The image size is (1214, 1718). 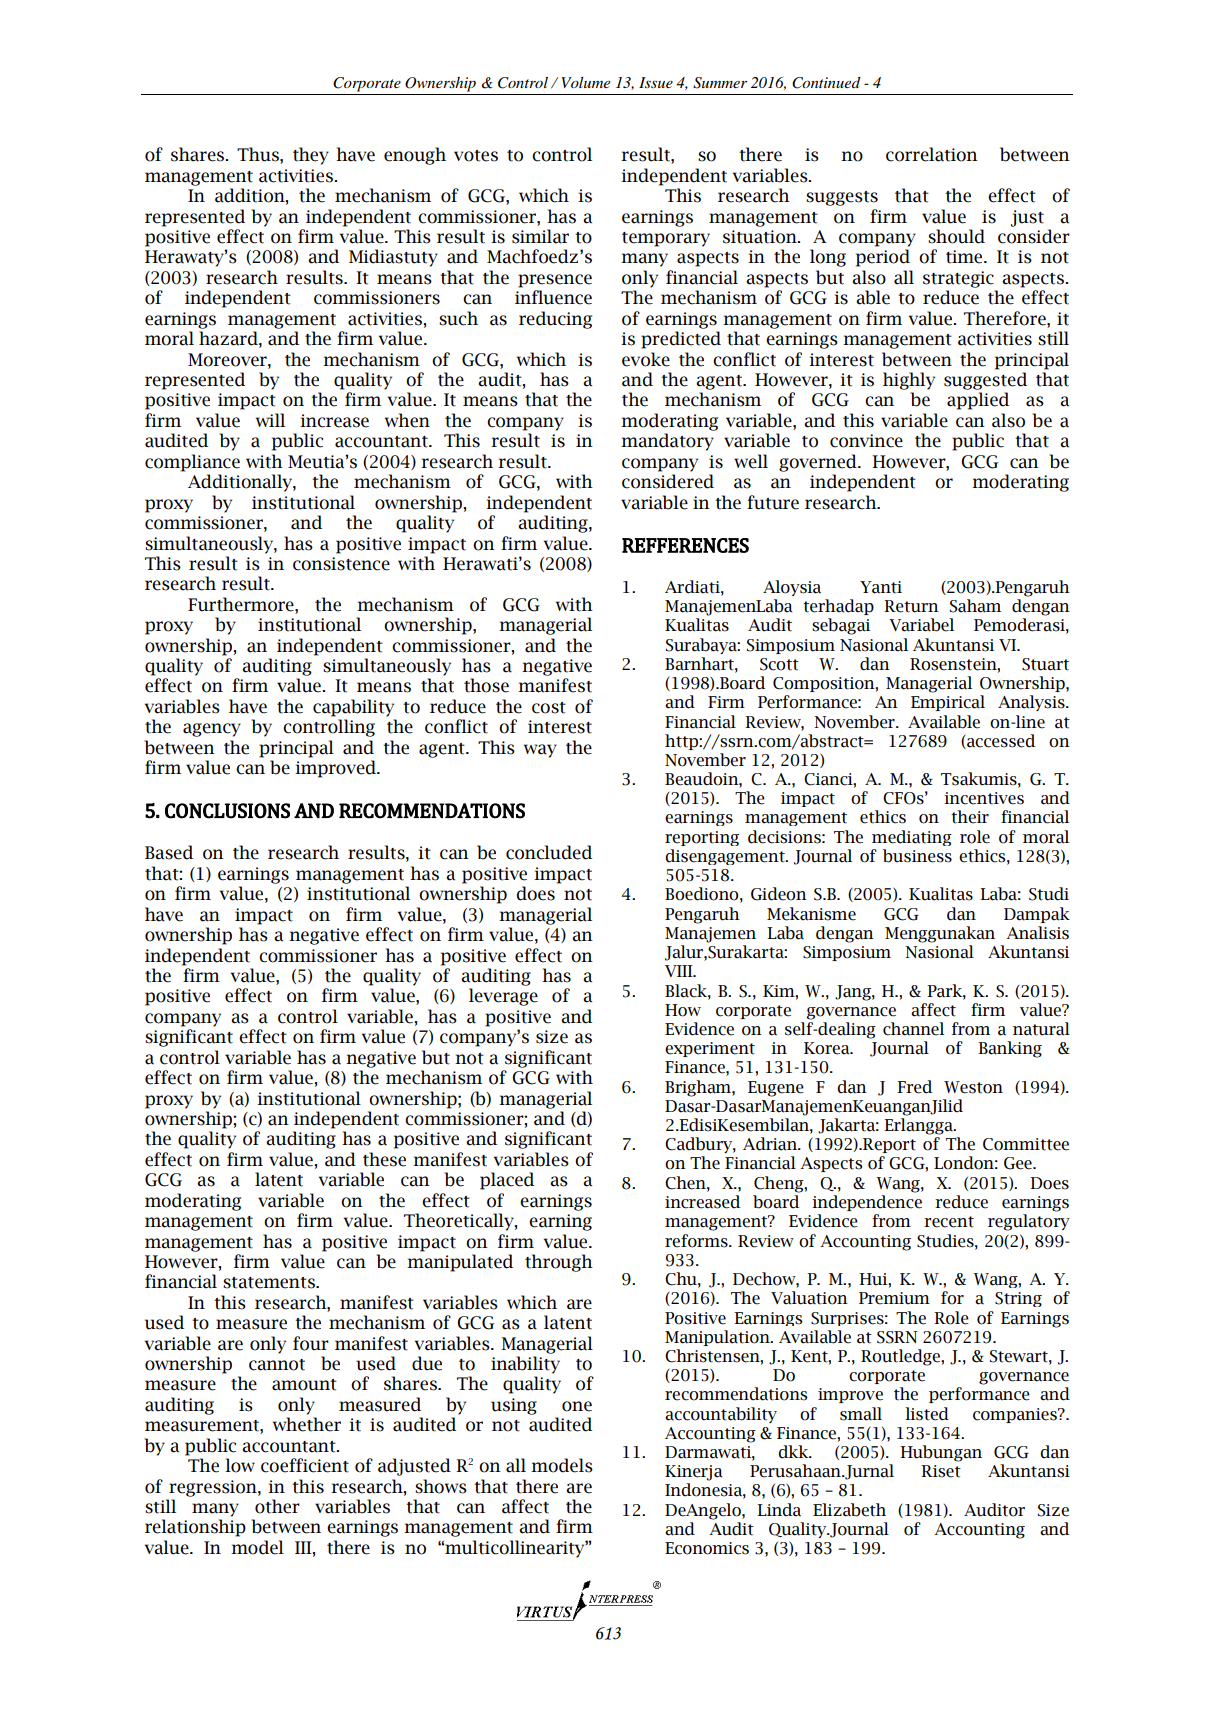 I want to click on mandatory, so click(x=667, y=442).
